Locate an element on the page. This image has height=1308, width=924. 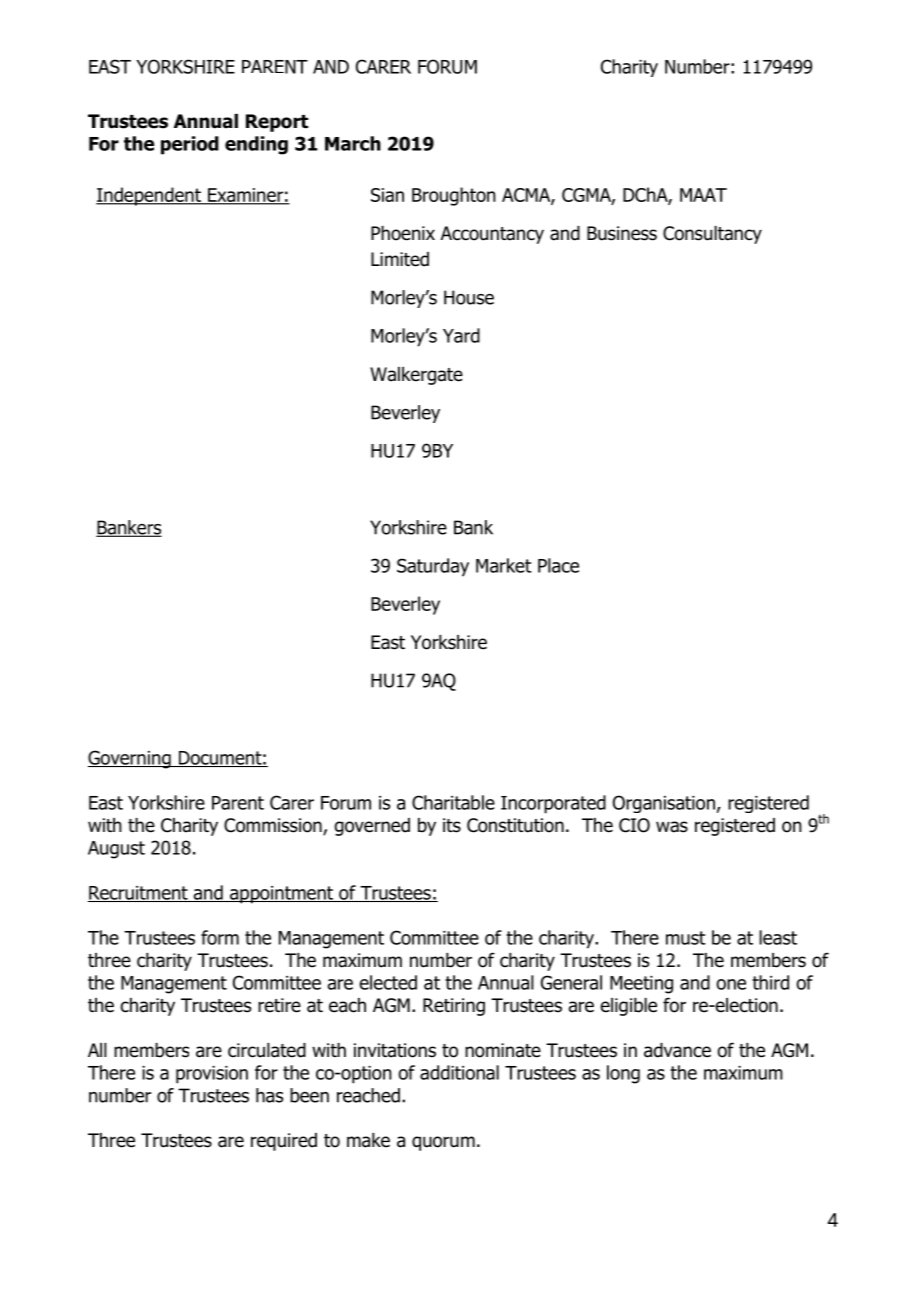
Broughton is located at coordinates (454, 196).
